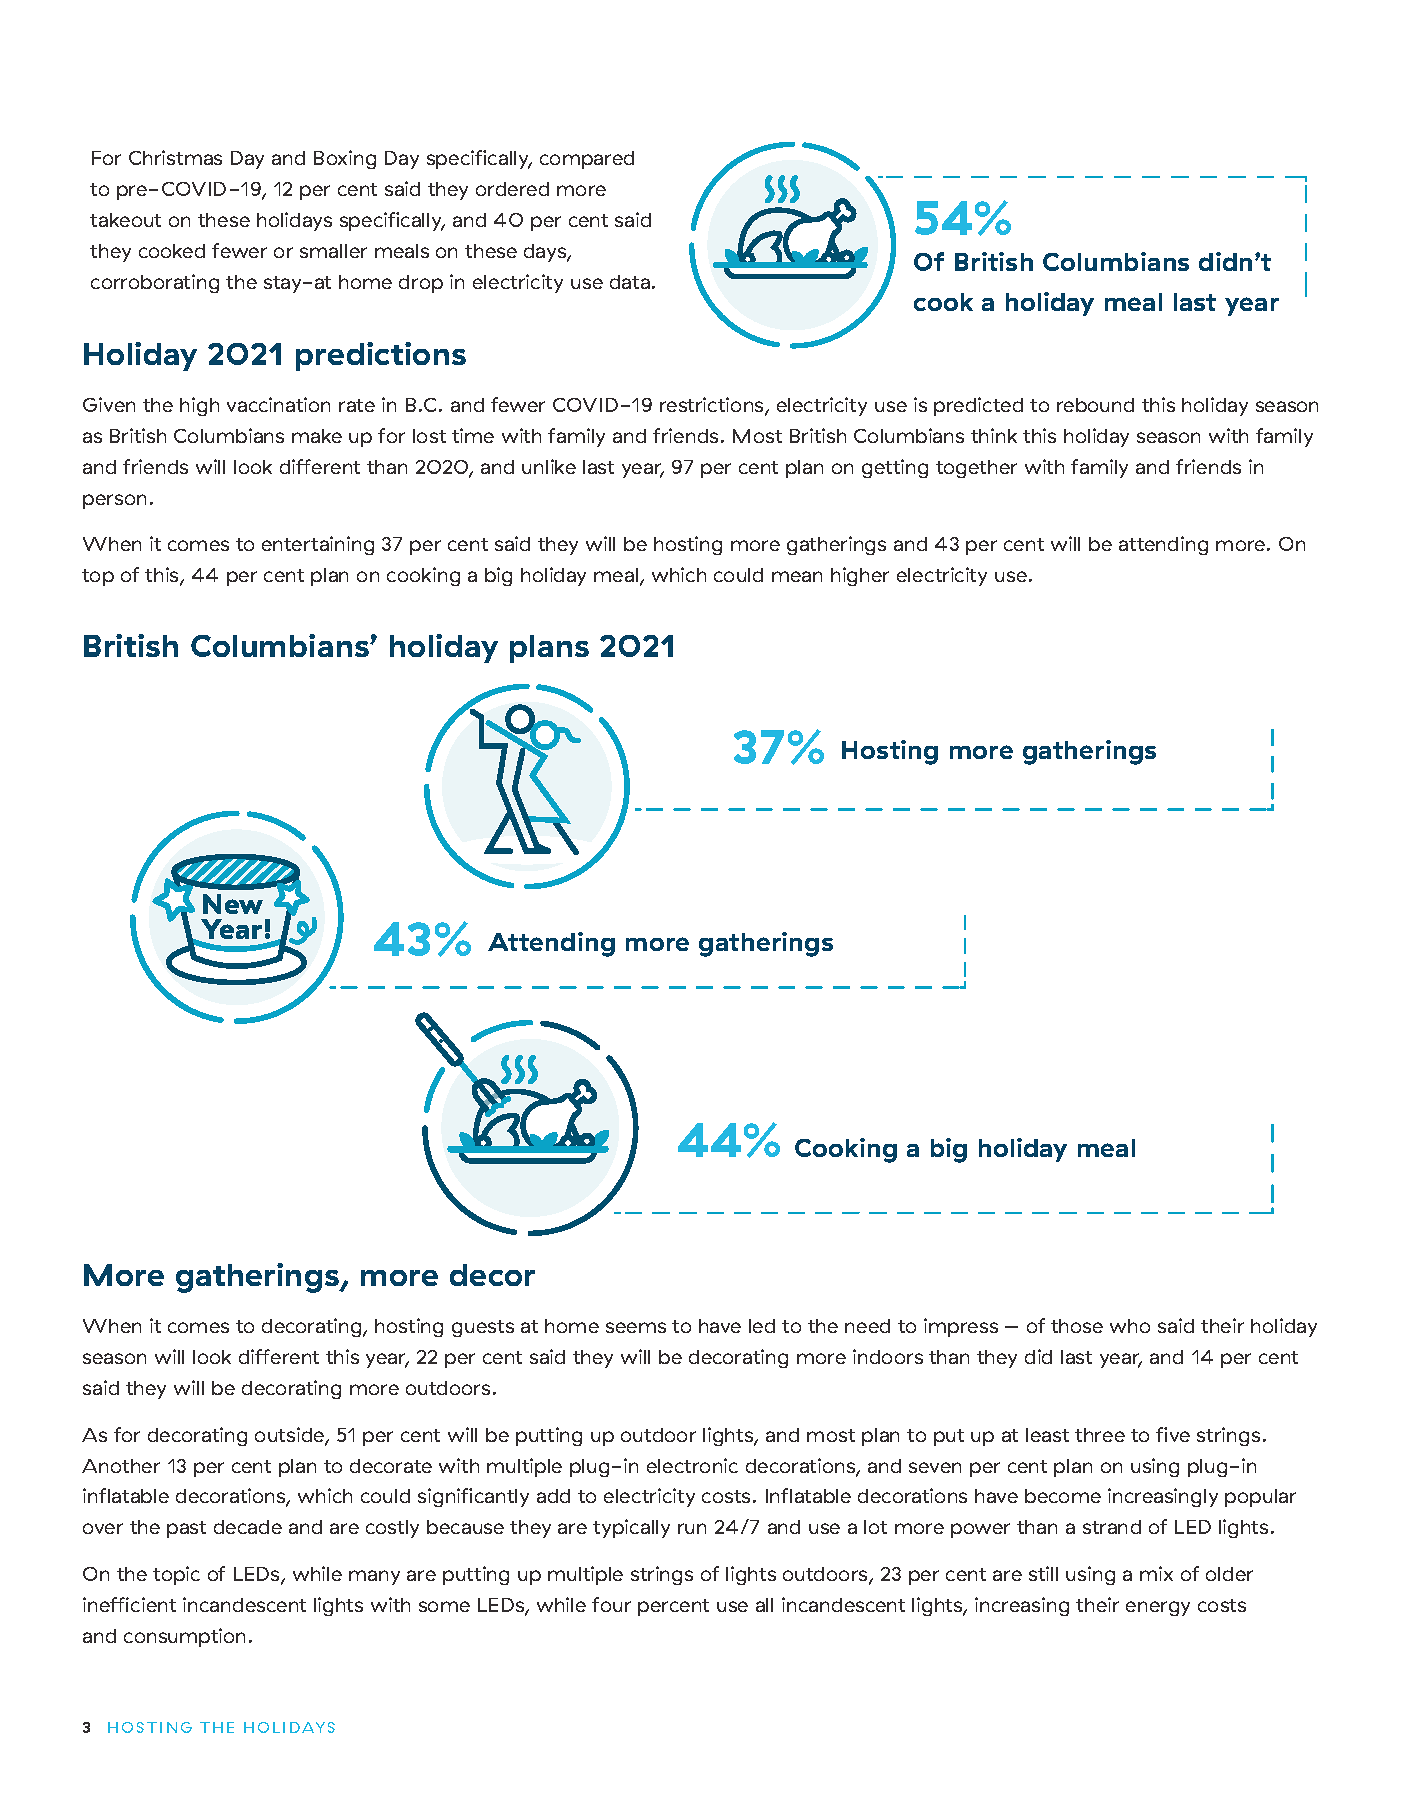 This screenshot has width=1404, height=1816. I want to click on who, so click(1130, 1326).
